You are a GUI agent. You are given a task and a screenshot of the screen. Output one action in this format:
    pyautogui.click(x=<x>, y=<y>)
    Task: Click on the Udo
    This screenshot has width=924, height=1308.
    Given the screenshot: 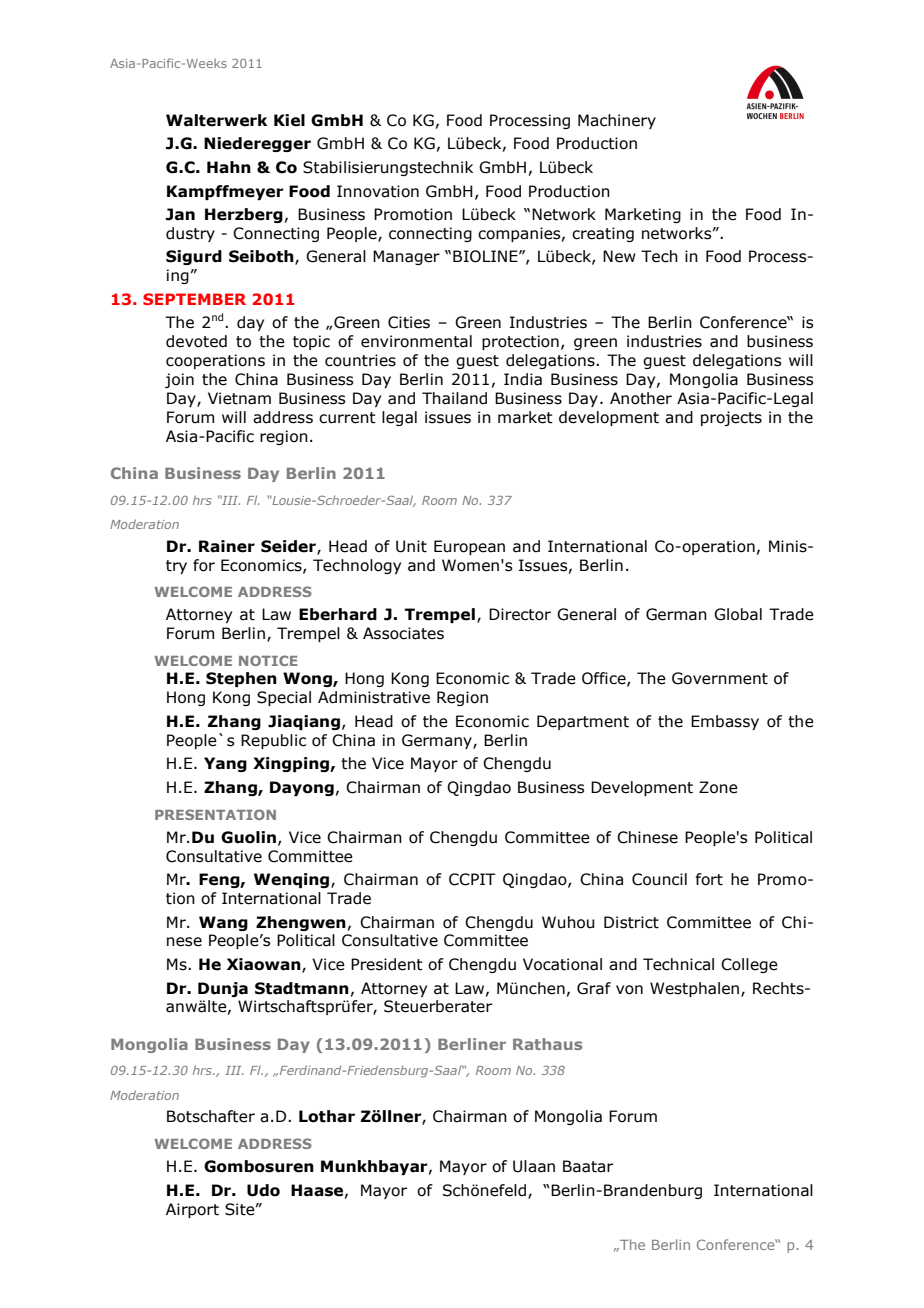 What is the action you would take?
    pyautogui.click(x=263, y=1190)
